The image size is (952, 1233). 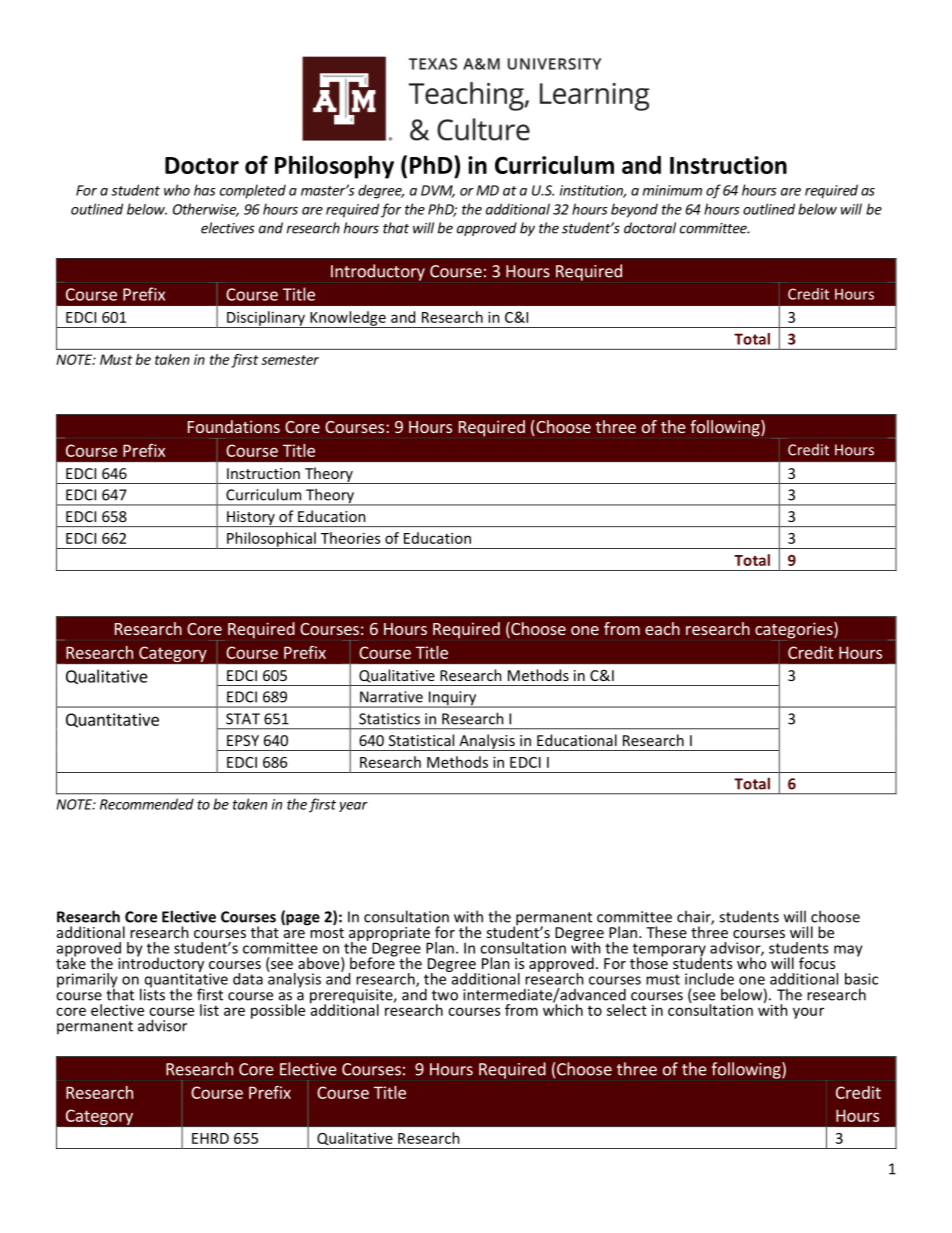 What do you see at coordinates (350, 538) in the screenshot?
I see `Theories` at bounding box center [350, 538].
